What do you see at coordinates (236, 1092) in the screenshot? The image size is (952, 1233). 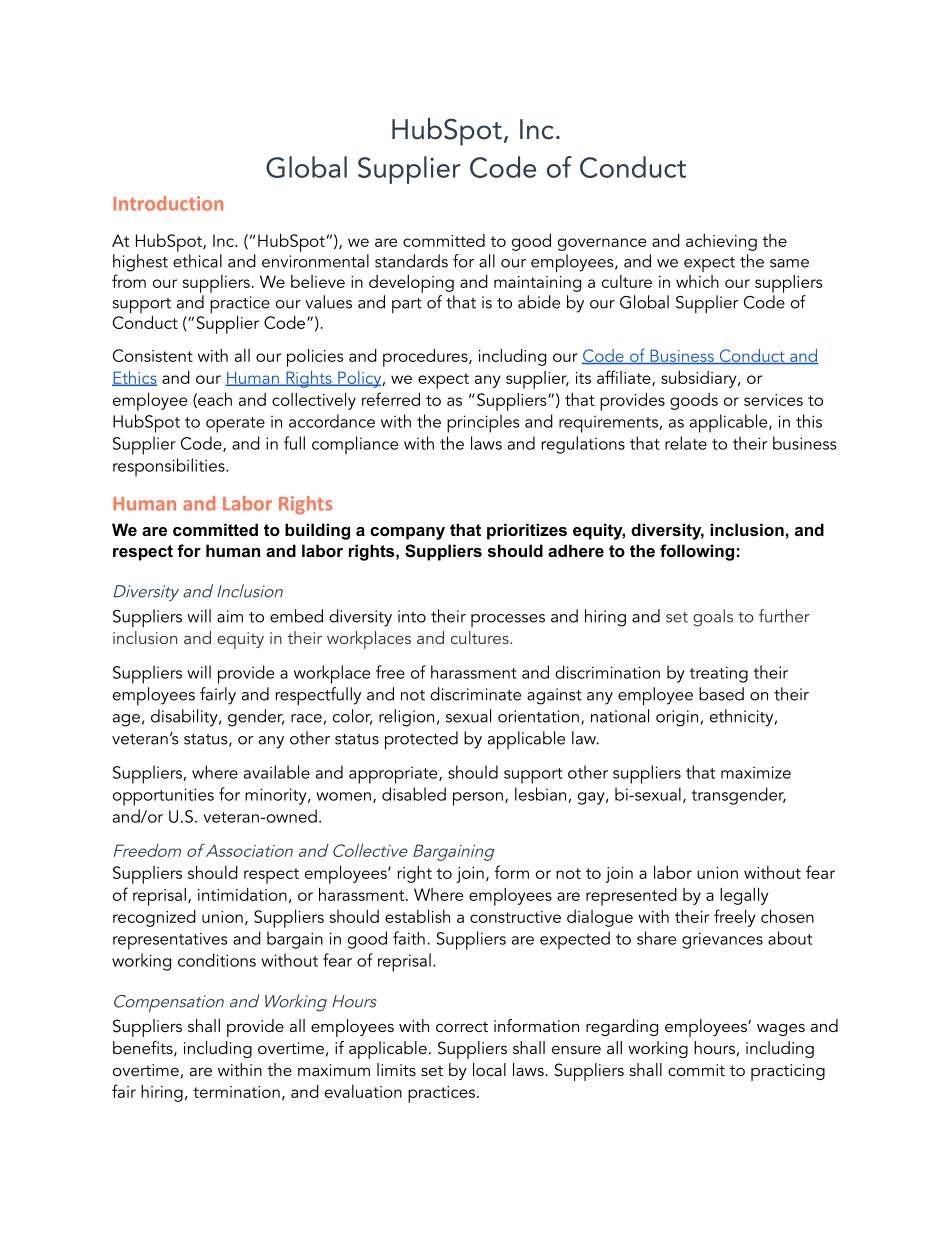 I see `termination` at bounding box center [236, 1092].
